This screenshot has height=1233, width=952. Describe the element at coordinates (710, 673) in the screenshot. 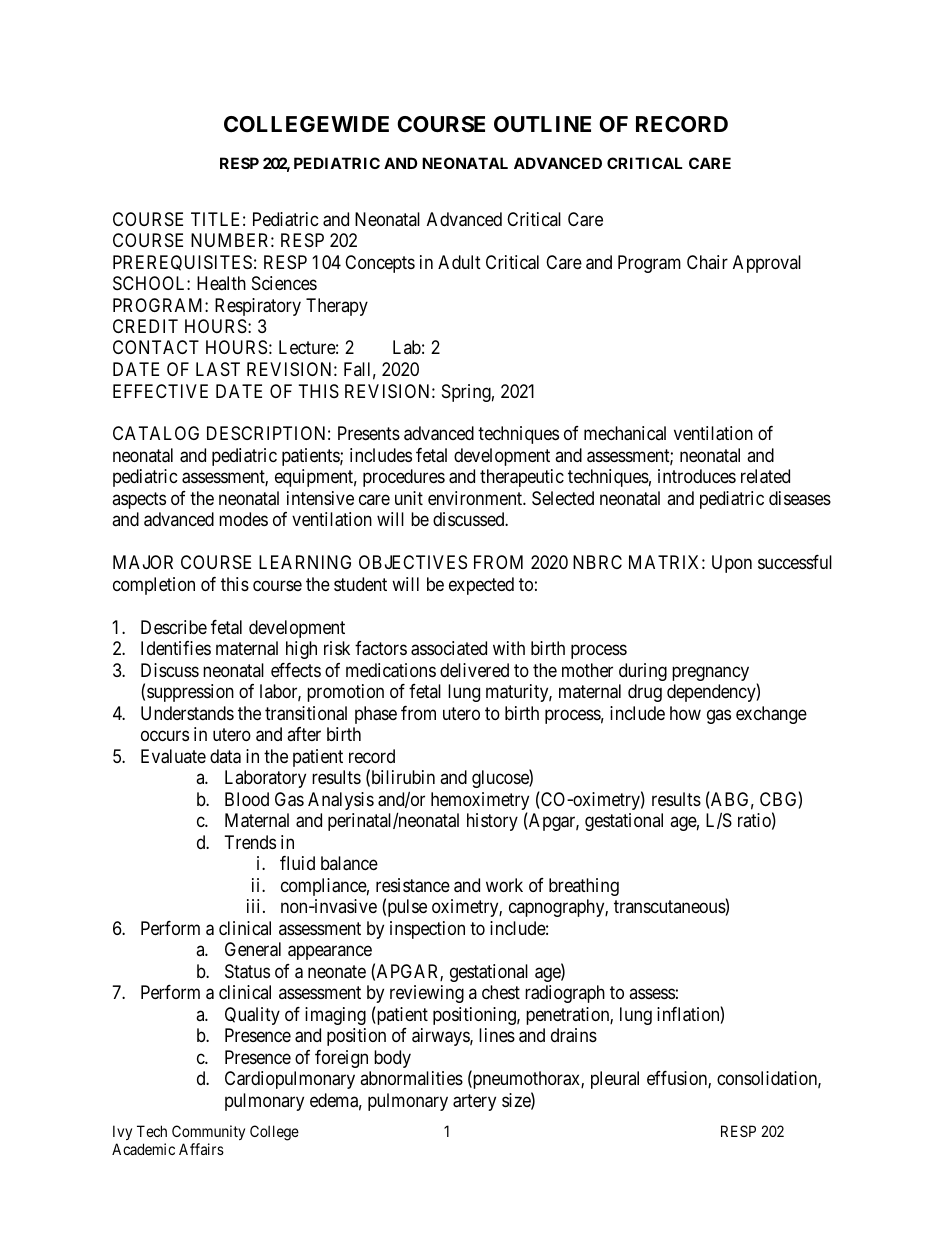

I see `pregnancy` at that location.
